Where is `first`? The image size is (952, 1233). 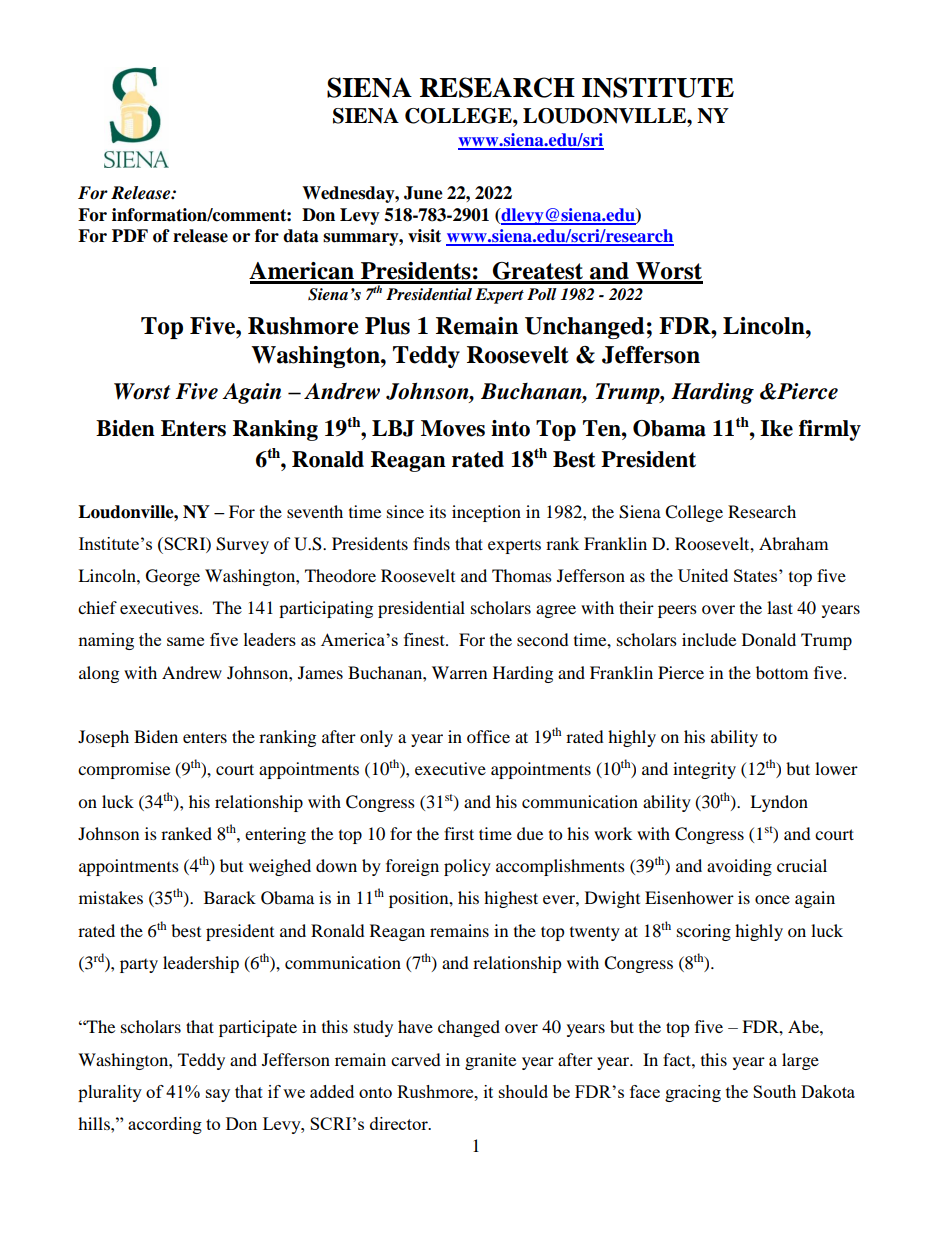 first is located at coordinates (459, 833).
